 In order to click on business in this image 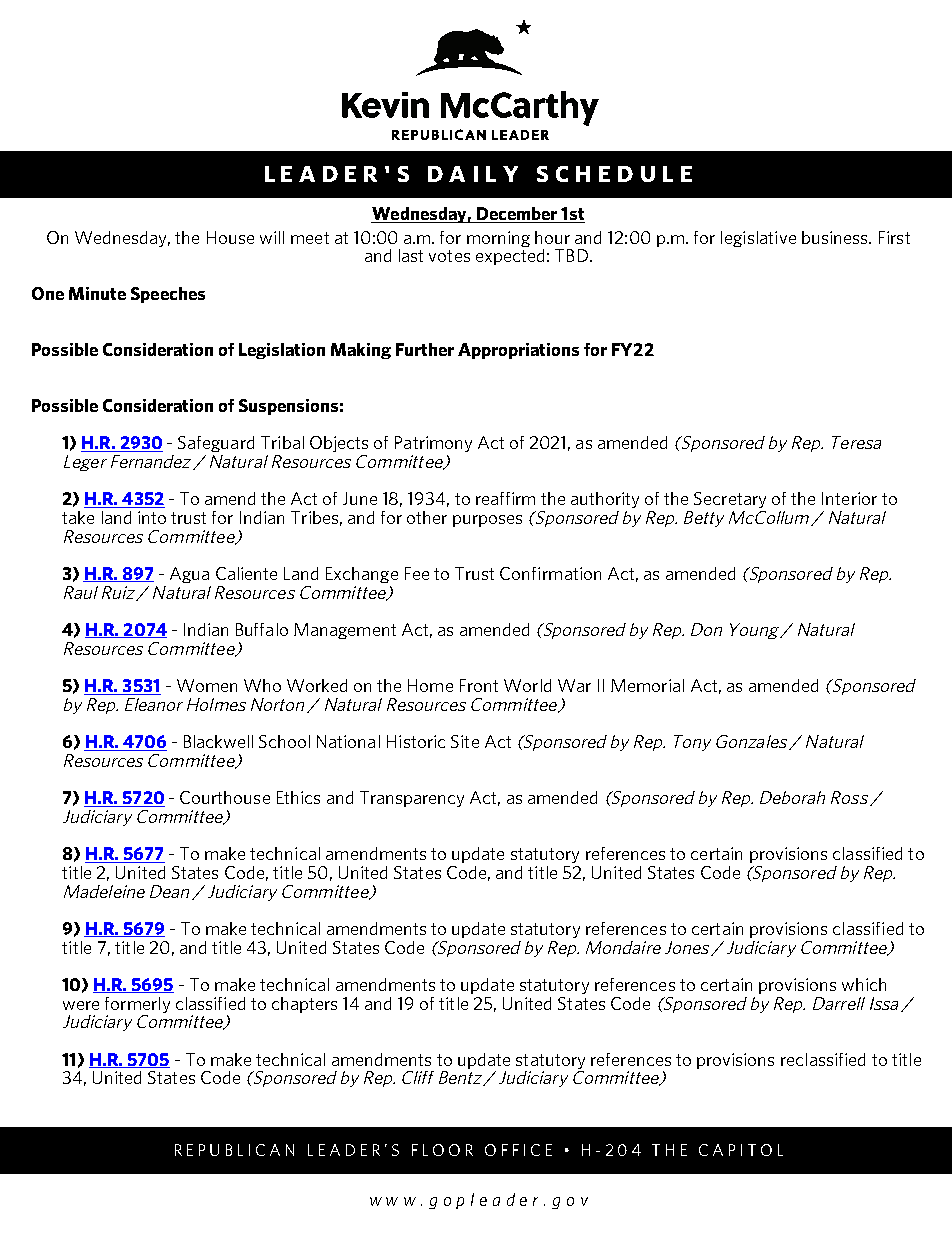, I will do `click(836, 237)`.
